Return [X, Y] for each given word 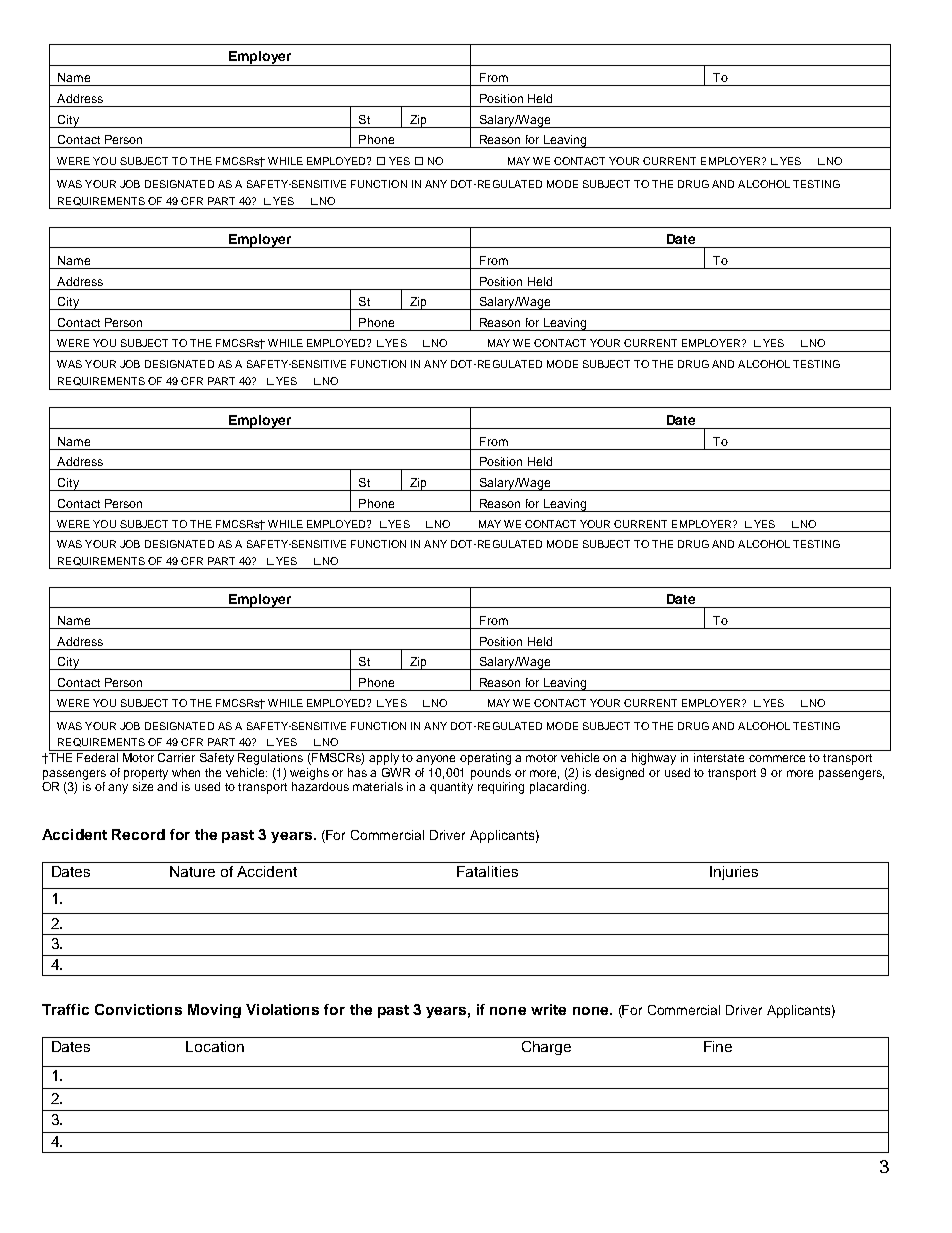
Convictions [138, 1009]
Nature [192, 871]
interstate [719, 757]
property [146, 774]
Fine [718, 1046]
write [548, 1009]
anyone [435, 760]
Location [215, 1046]
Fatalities [487, 871]
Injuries [734, 873]
